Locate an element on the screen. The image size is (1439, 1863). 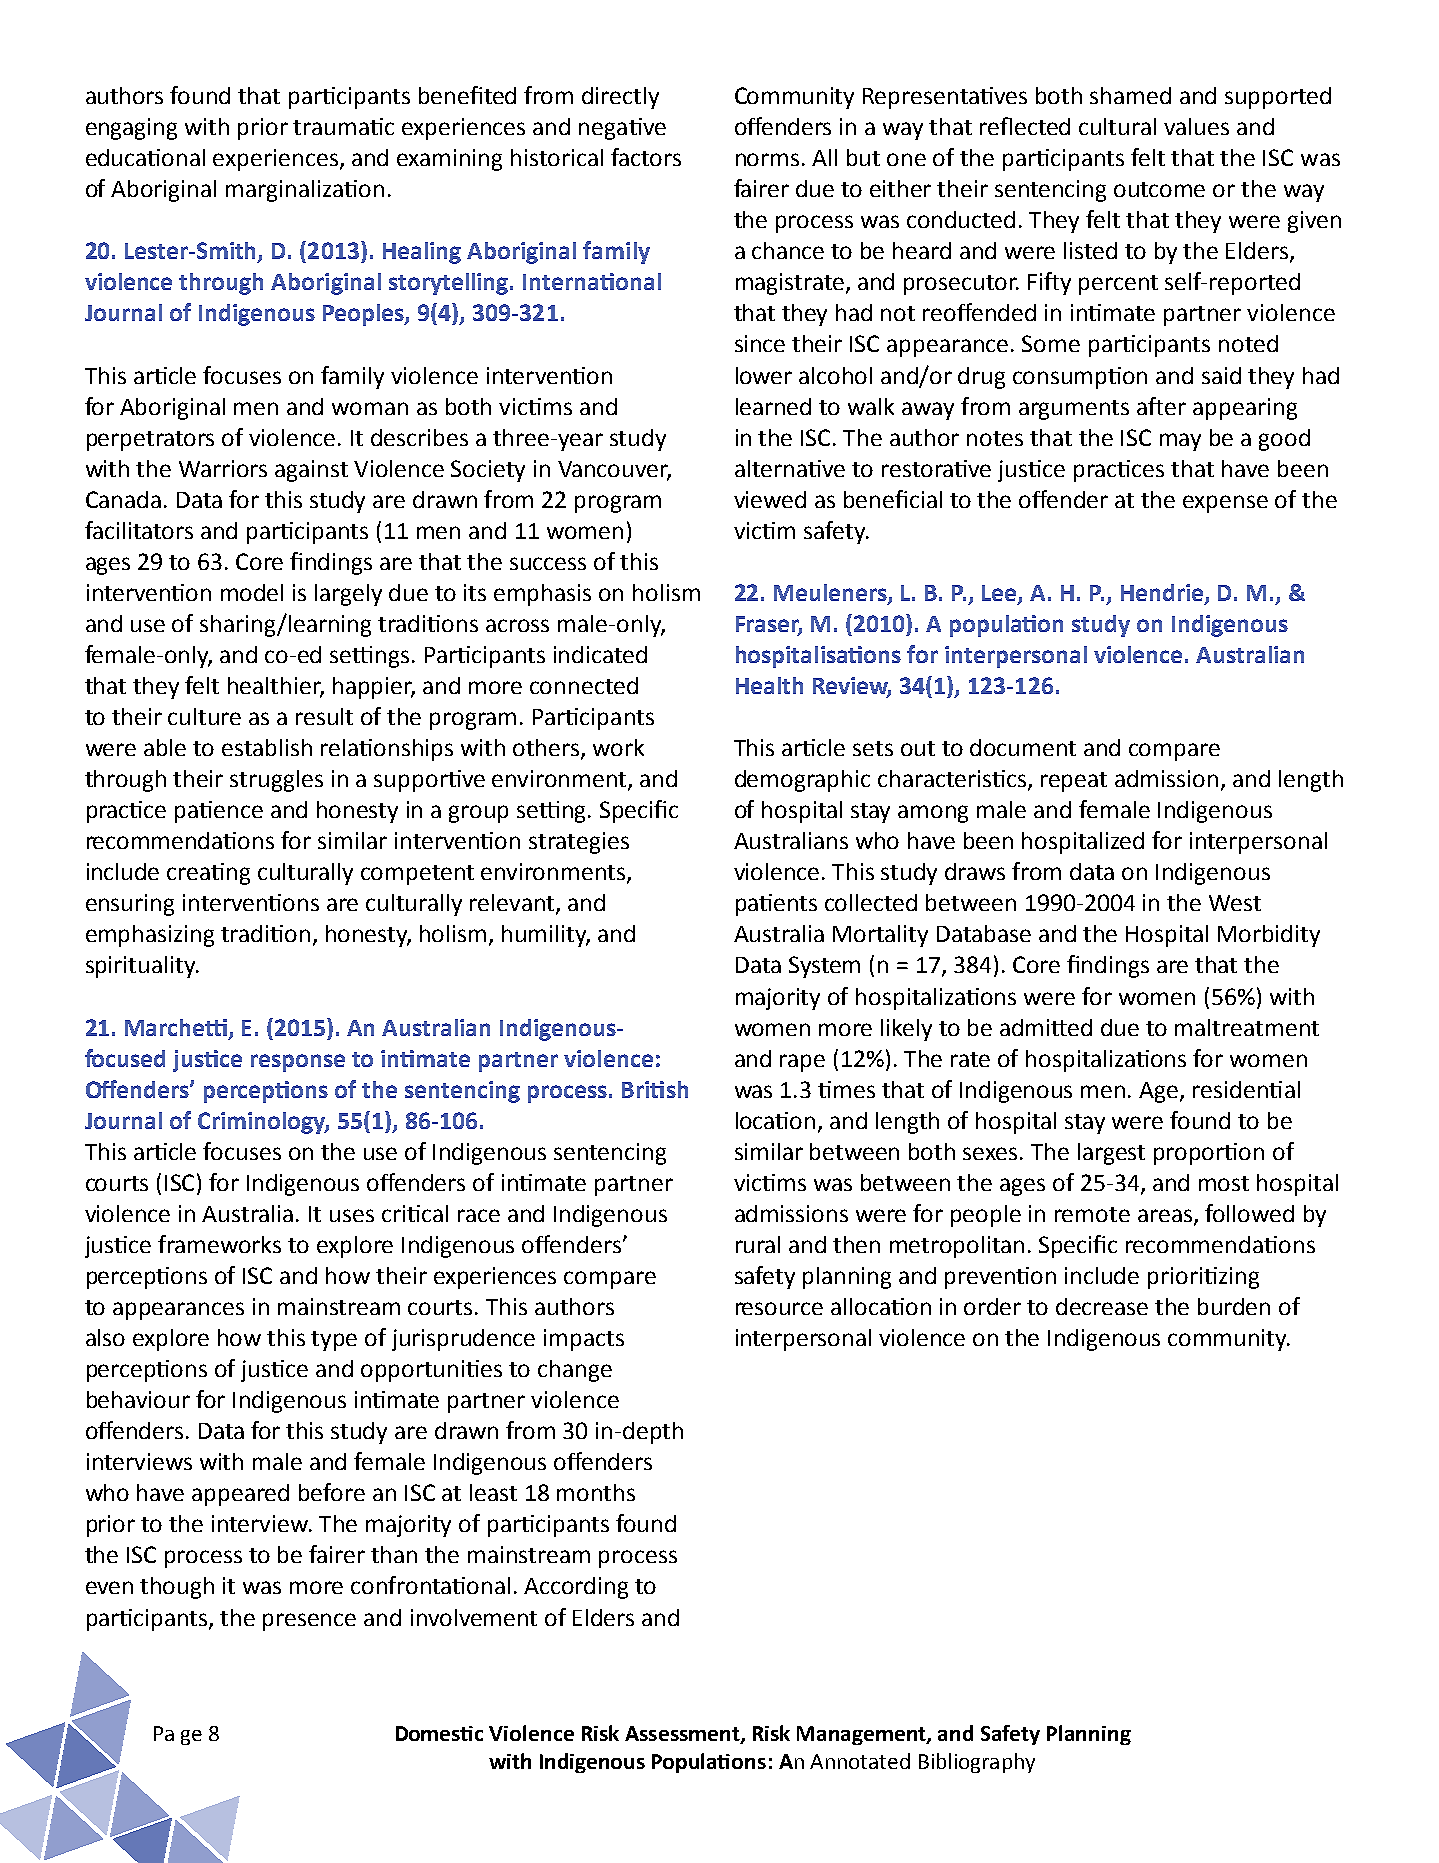
type is located at coordinates (334, 1341).
